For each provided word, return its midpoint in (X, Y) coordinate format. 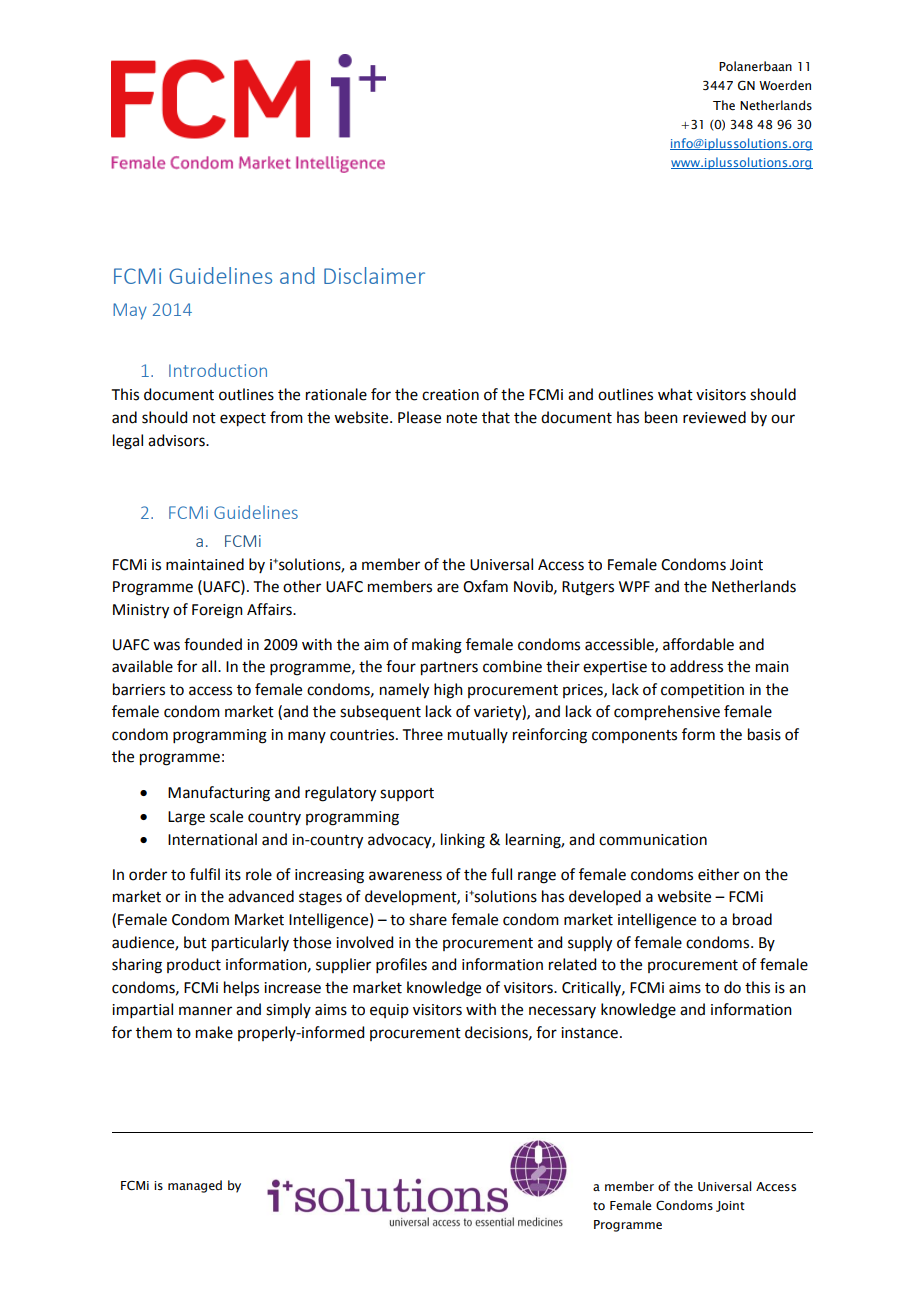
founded (213, 644)
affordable (698, 644)
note (462, 418)
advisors (177, 440)
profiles (401, 965)
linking (463, 841)
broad (752, 919)
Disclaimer (374, 275)
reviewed (714, 417)
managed (195, 1186)
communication (653, 840)
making (437, 646)
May (130, 311)
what (675, 394)
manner (205, 1011)
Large (186, 818)
